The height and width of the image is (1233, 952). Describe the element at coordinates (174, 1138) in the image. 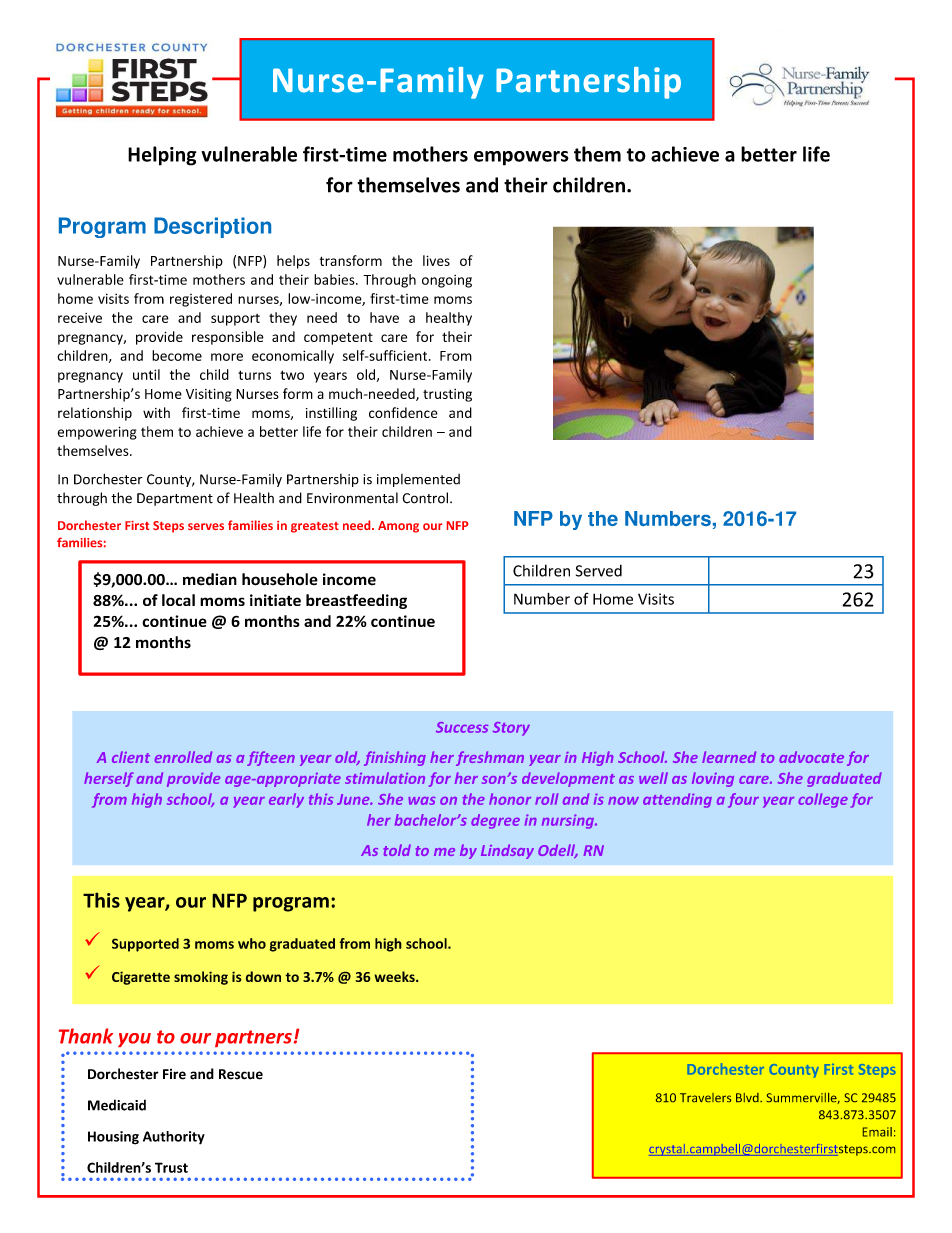

I see `Authority` at that location.
